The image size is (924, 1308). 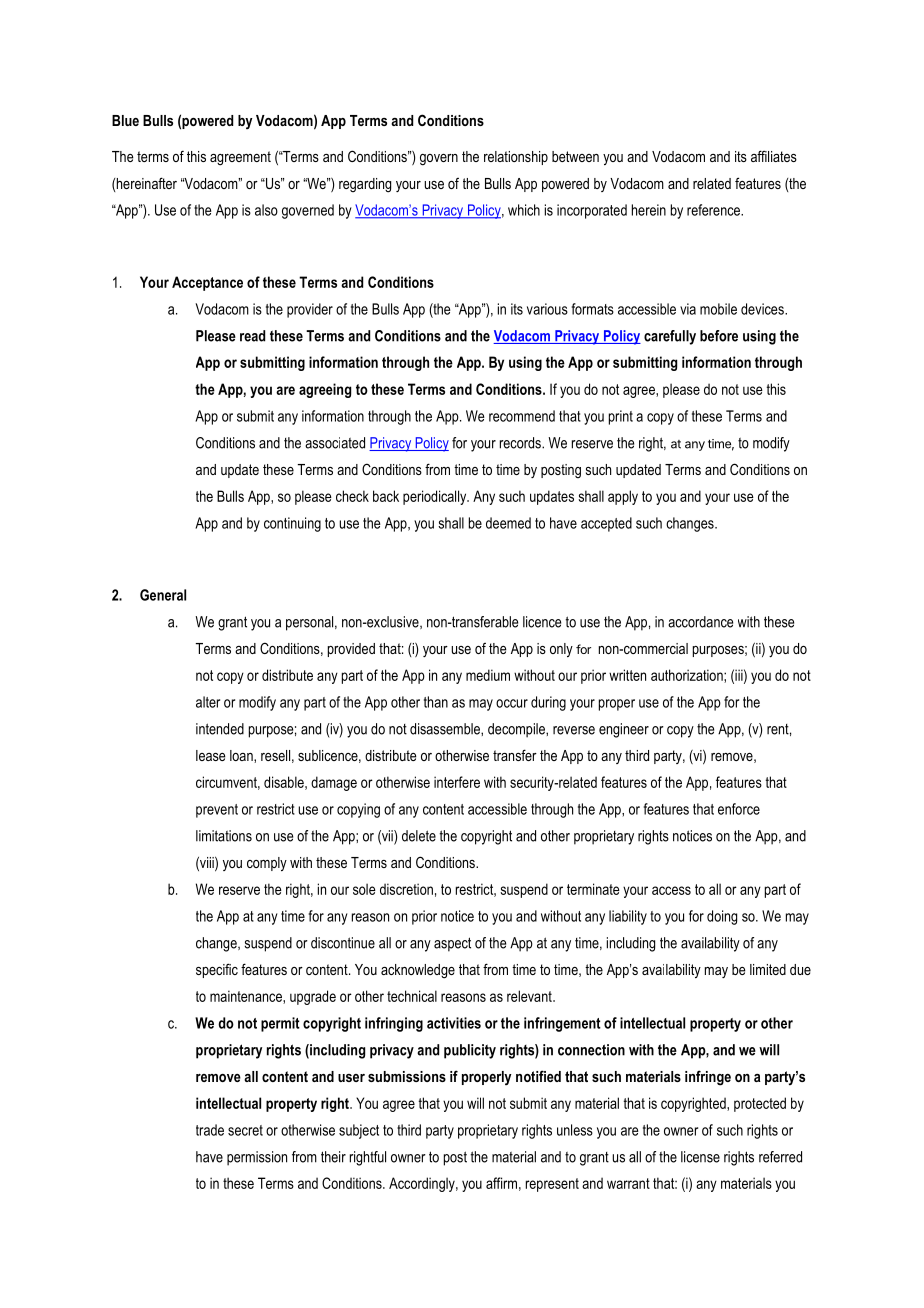 I want to click on aspect, so click(x=452, y=944).
